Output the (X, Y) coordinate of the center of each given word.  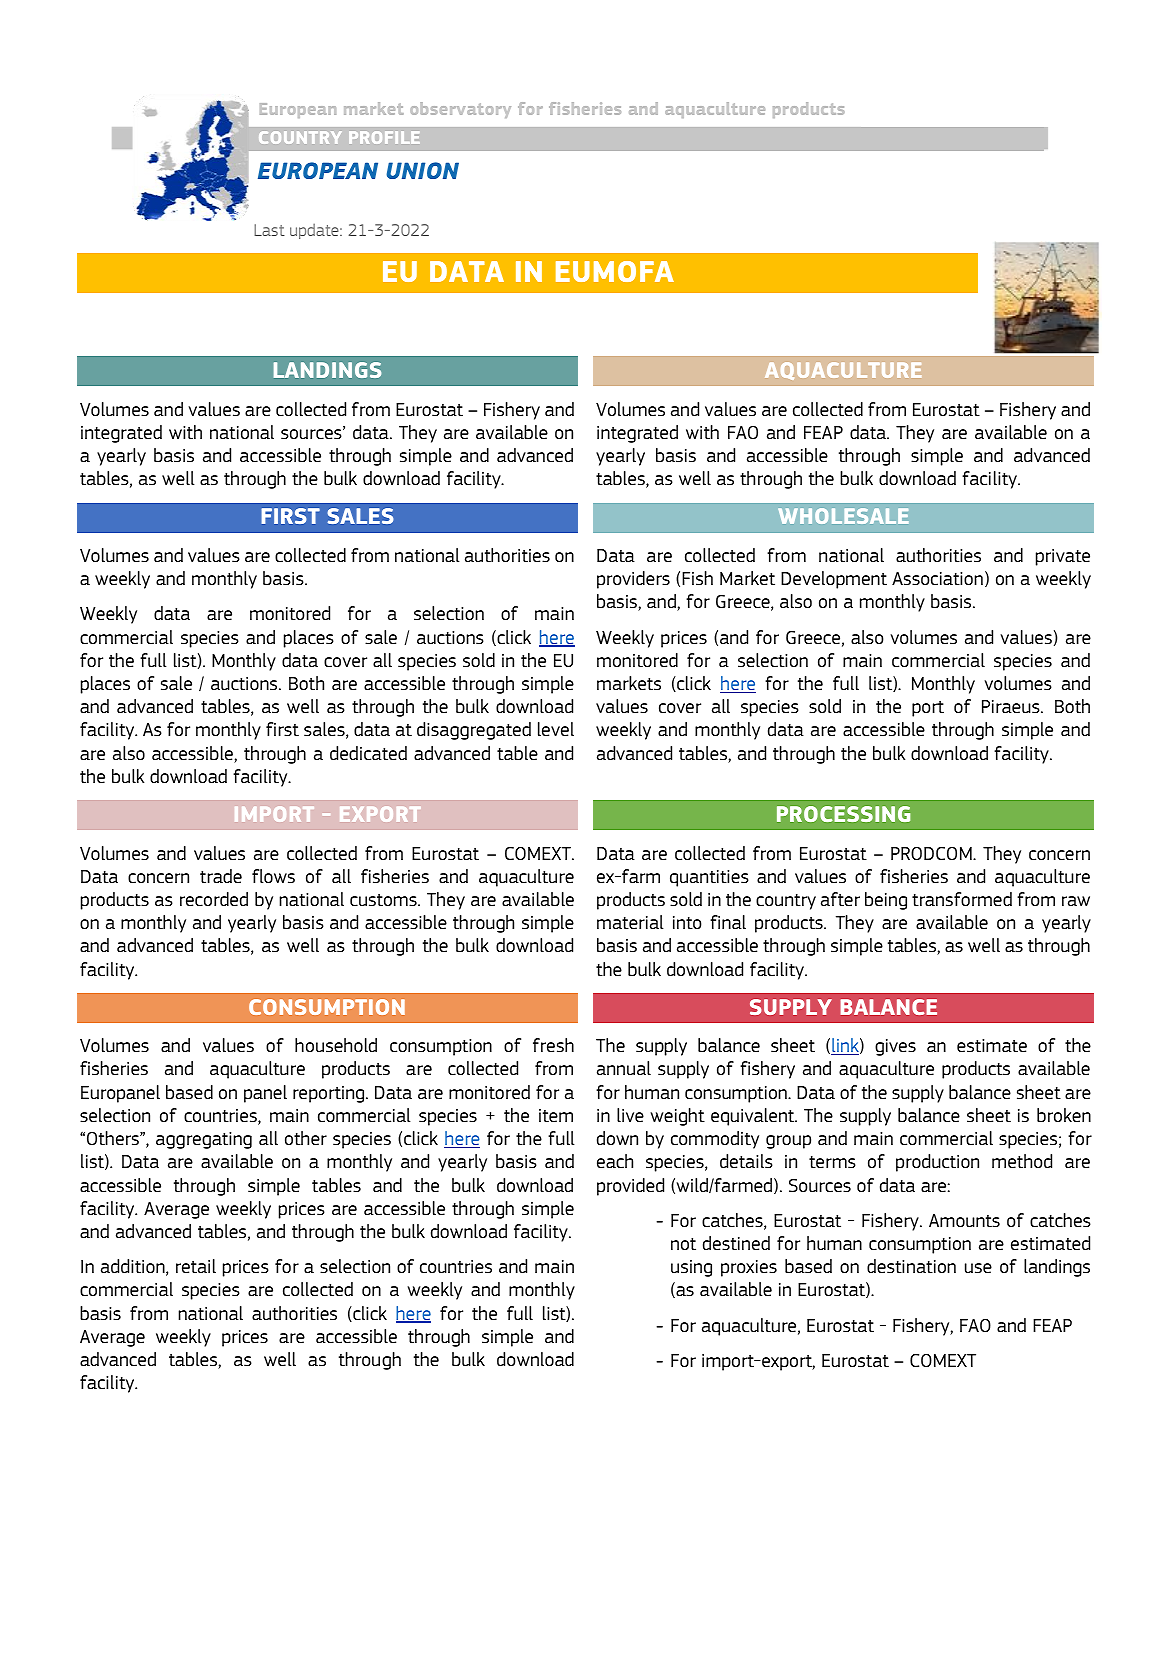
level (556, 729)
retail (196, 1266)
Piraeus (1012, 706)
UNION (422, 170)
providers (633, 580)
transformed (962, 899)
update (315, 231)
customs (384, 900)
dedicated (368, 753)
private (1063, 557)
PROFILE (384, 137)
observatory (460, 110)
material (630, 922)
